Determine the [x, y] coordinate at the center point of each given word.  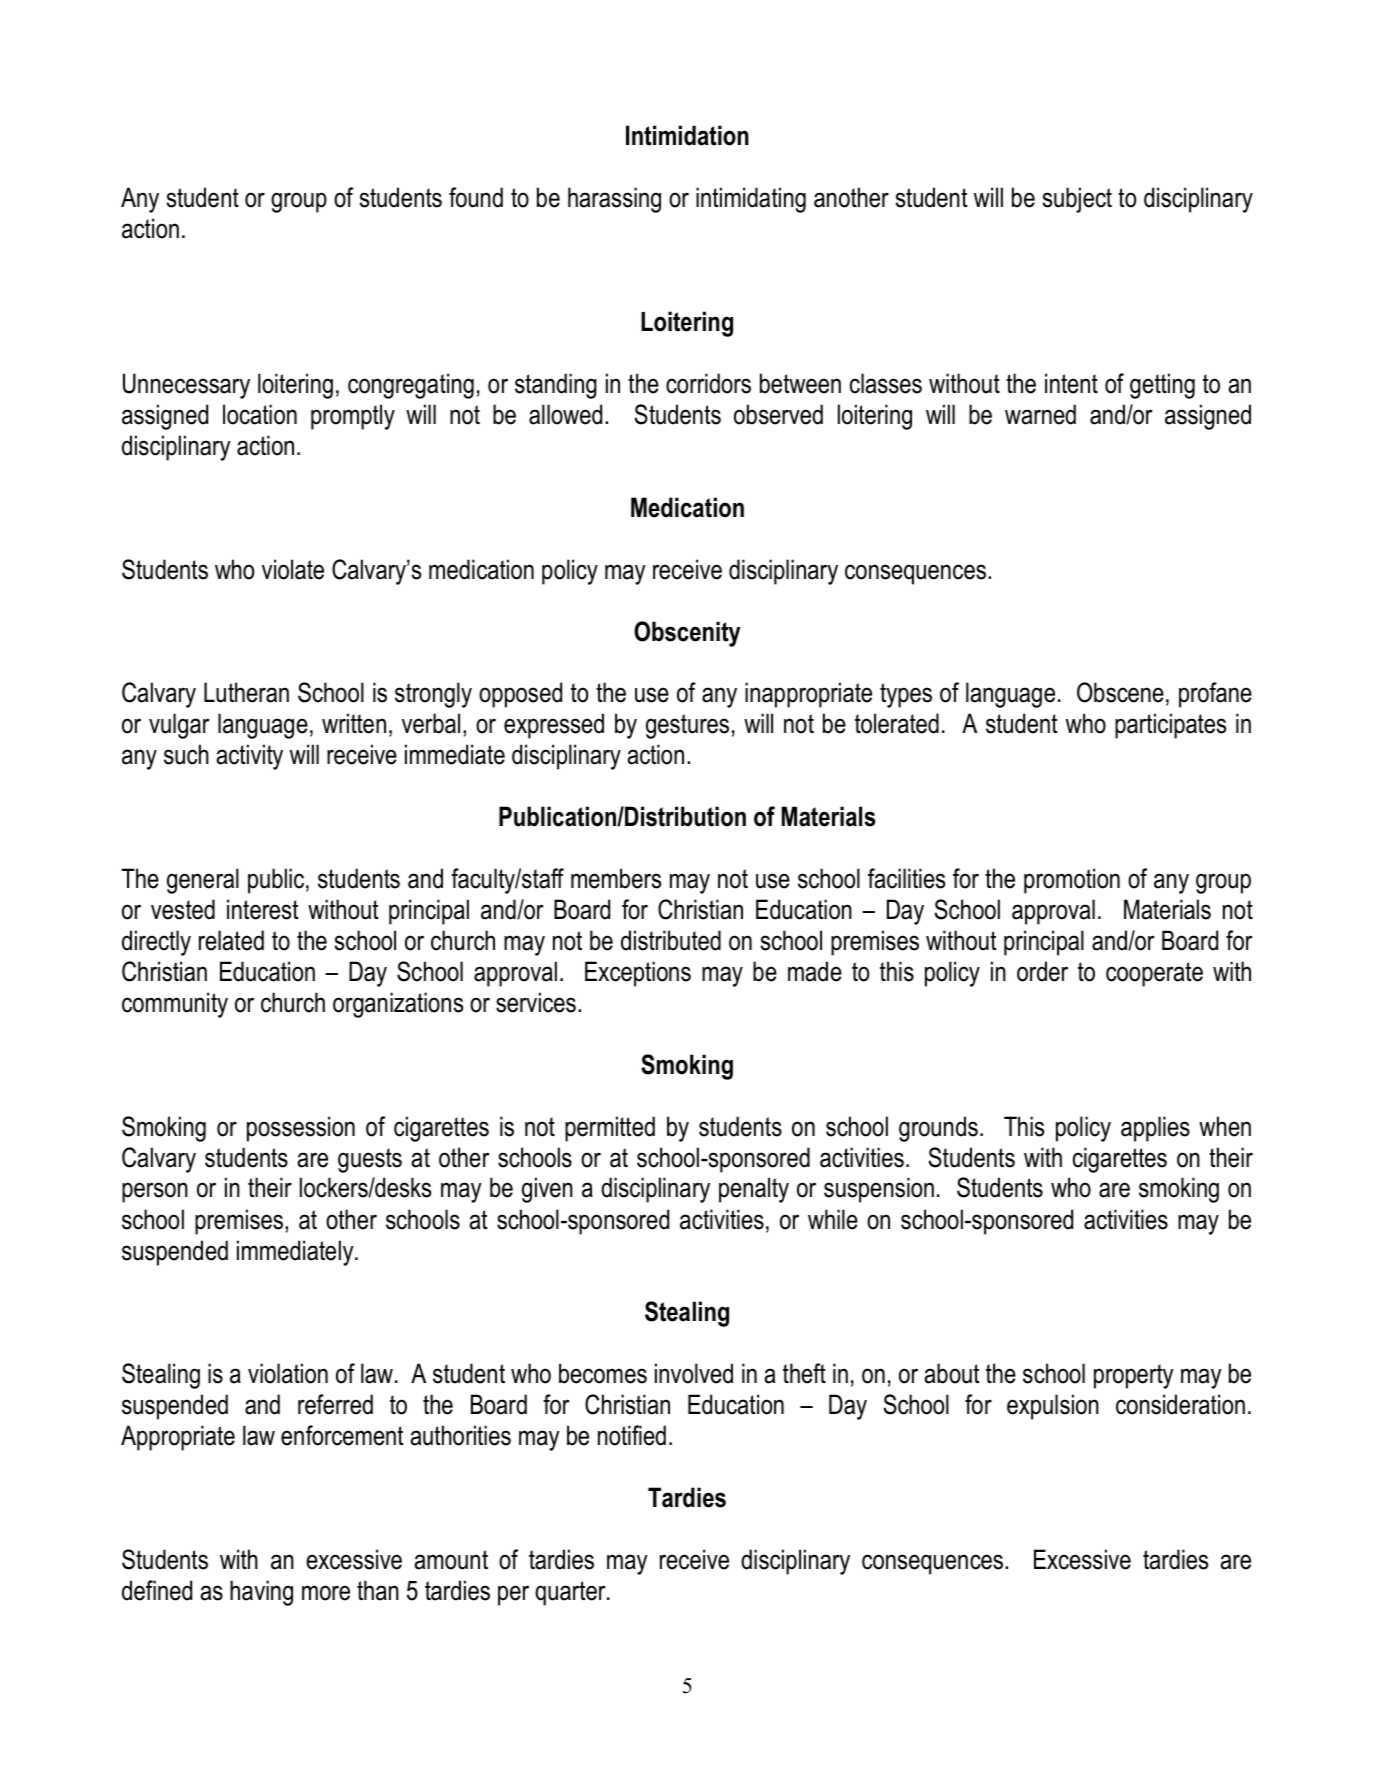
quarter [571, 1593]
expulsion [1053, 1407]
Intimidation [687, 135]
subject [1077, 200]
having [261, 1593]
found [476, 197]
